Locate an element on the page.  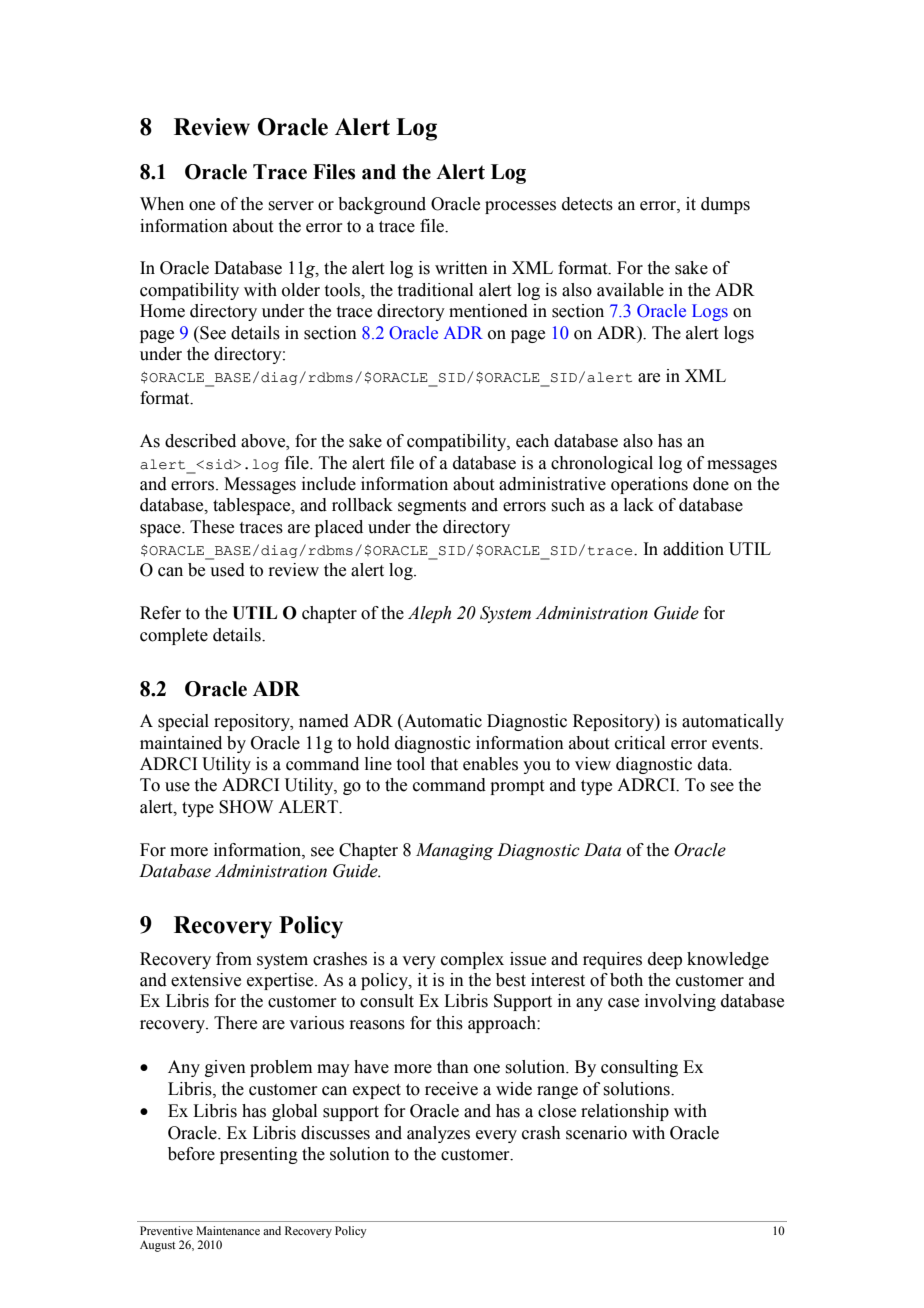
dumps is located at coordinates (725, 205).
